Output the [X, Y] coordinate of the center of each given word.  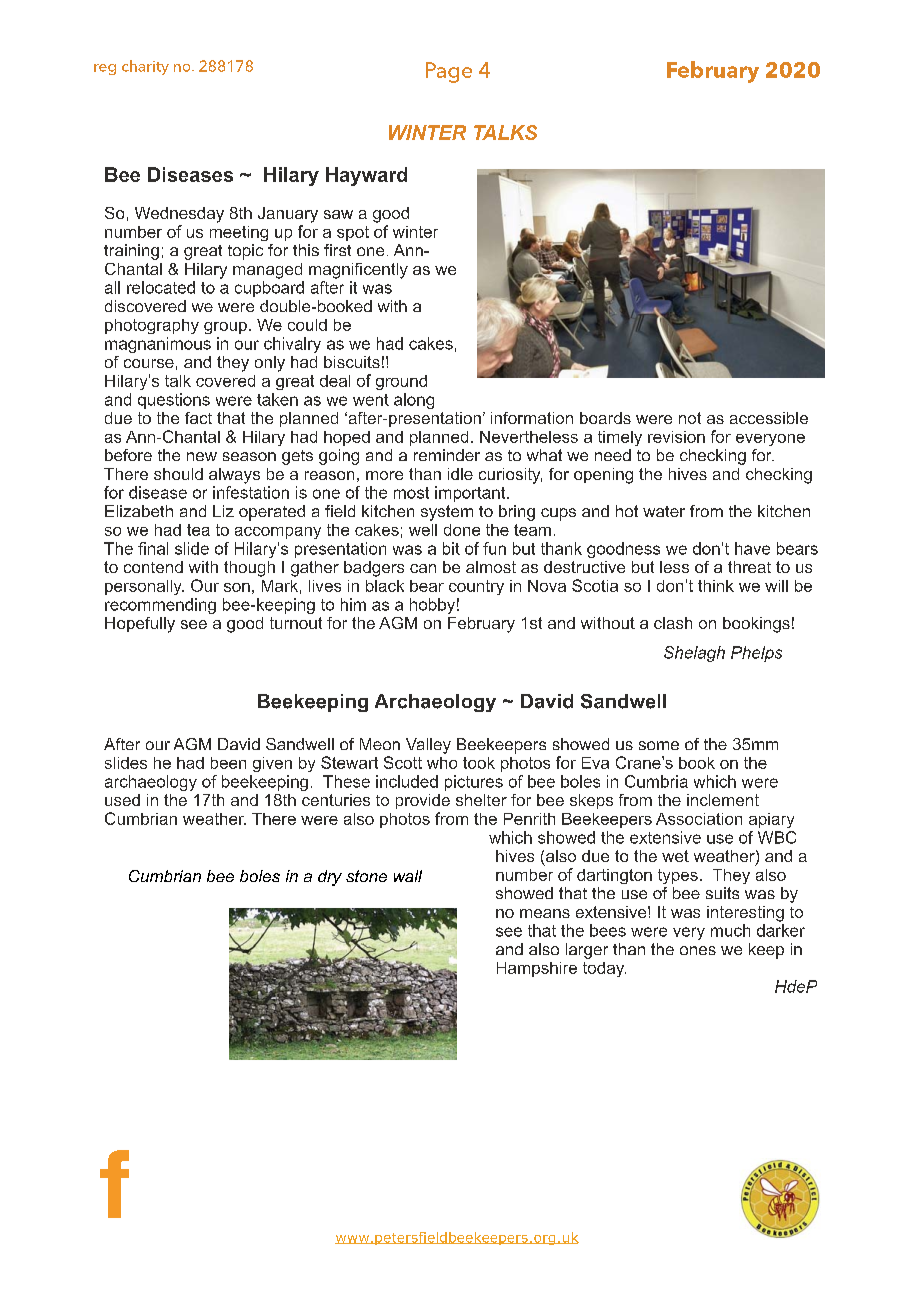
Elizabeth [139, 511]
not [690, 418]
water [664, 511]
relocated [161, 287]
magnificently [358, 271]
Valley [428, 746]
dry [330, 878]
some [659, 745]
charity [145, 67]
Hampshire [537, 969]
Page [449, 72]
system [447, 513]
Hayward [366, 176]
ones [698, 950]
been [228, 763]
